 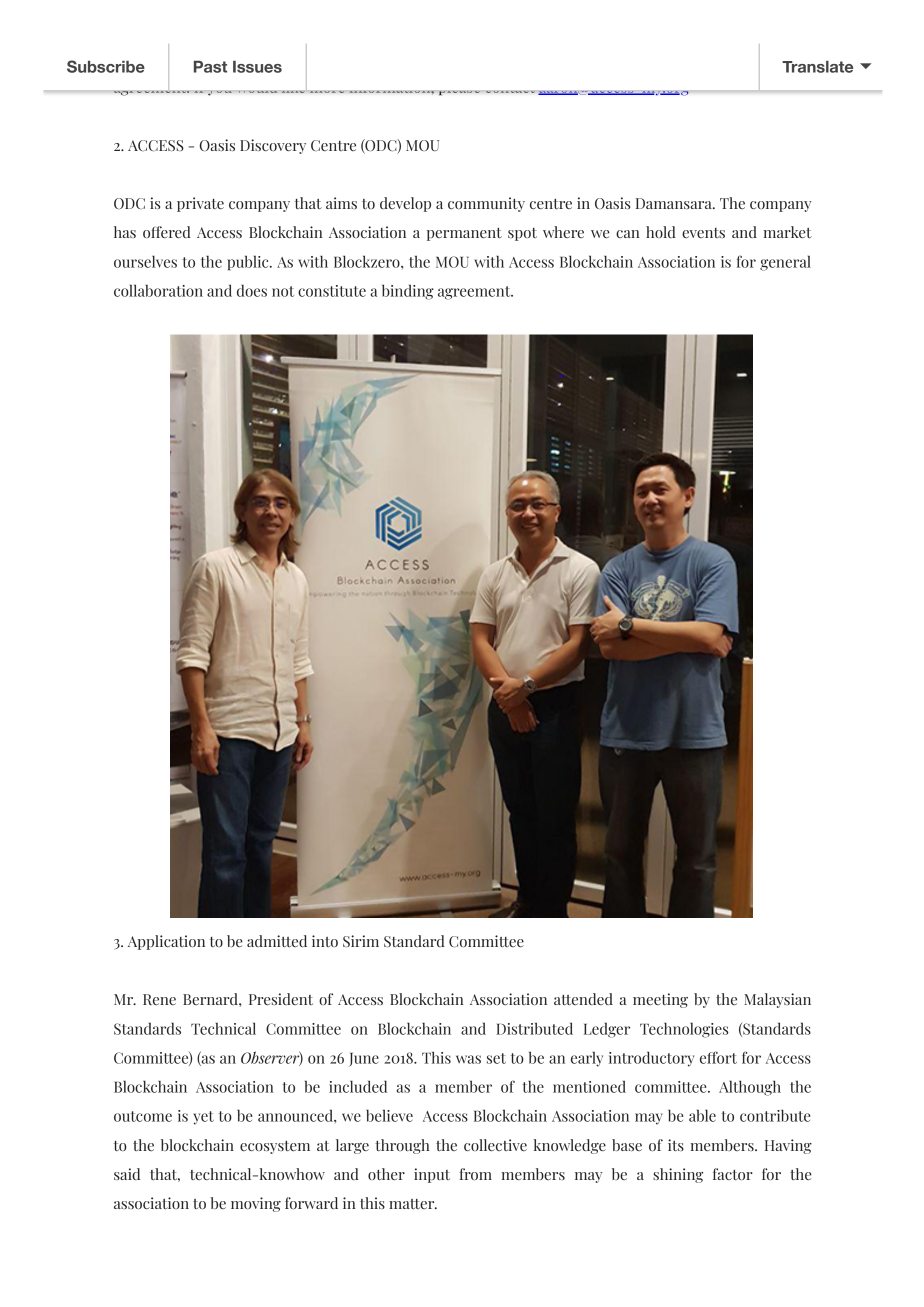 What do you see at coordinates (476, 1174) in the screenshot?
I see `from` at bounding box center [476, 1174].
